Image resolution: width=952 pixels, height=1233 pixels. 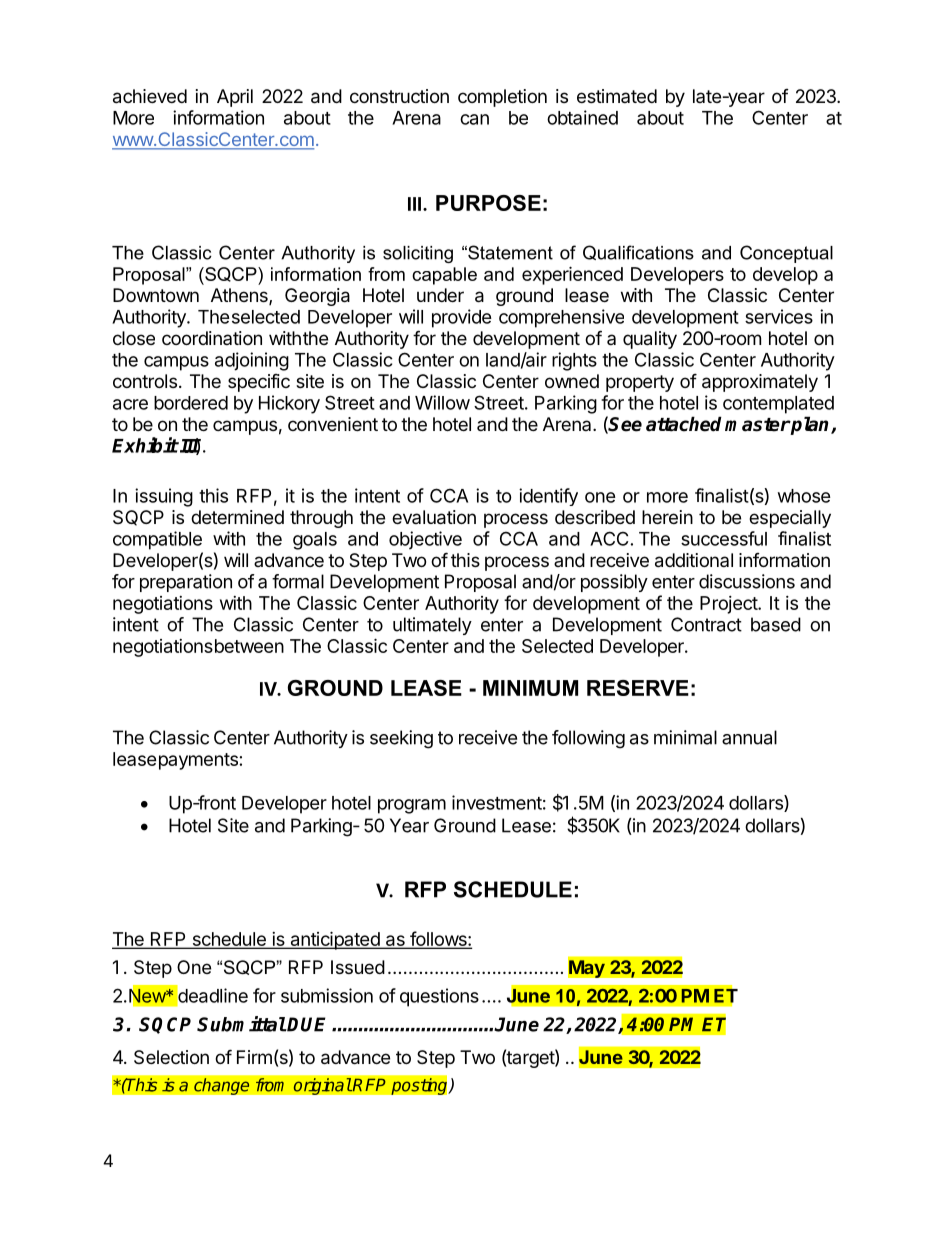 I want to click on coordination, so click(x=212, y=338).
